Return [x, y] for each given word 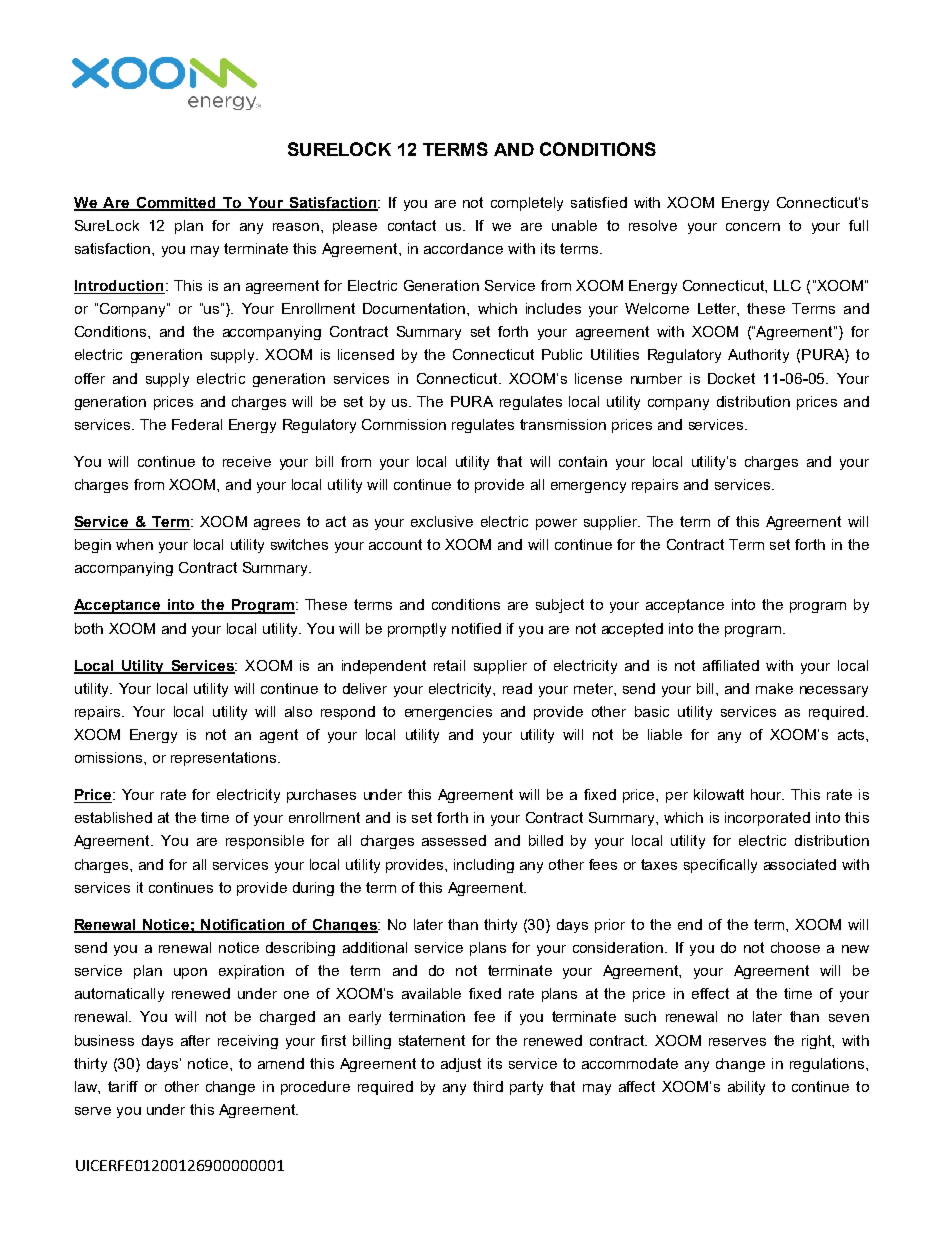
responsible [265, 842]
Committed [176, 203]
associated [800, 864]
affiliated [731, 665]
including [484, 866]
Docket [731, 378]
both [89, 628]
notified [476, 628]
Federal [197, 424]
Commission [404, 424]
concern [753, 227]
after [195, 1040]
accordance [463, 248]
